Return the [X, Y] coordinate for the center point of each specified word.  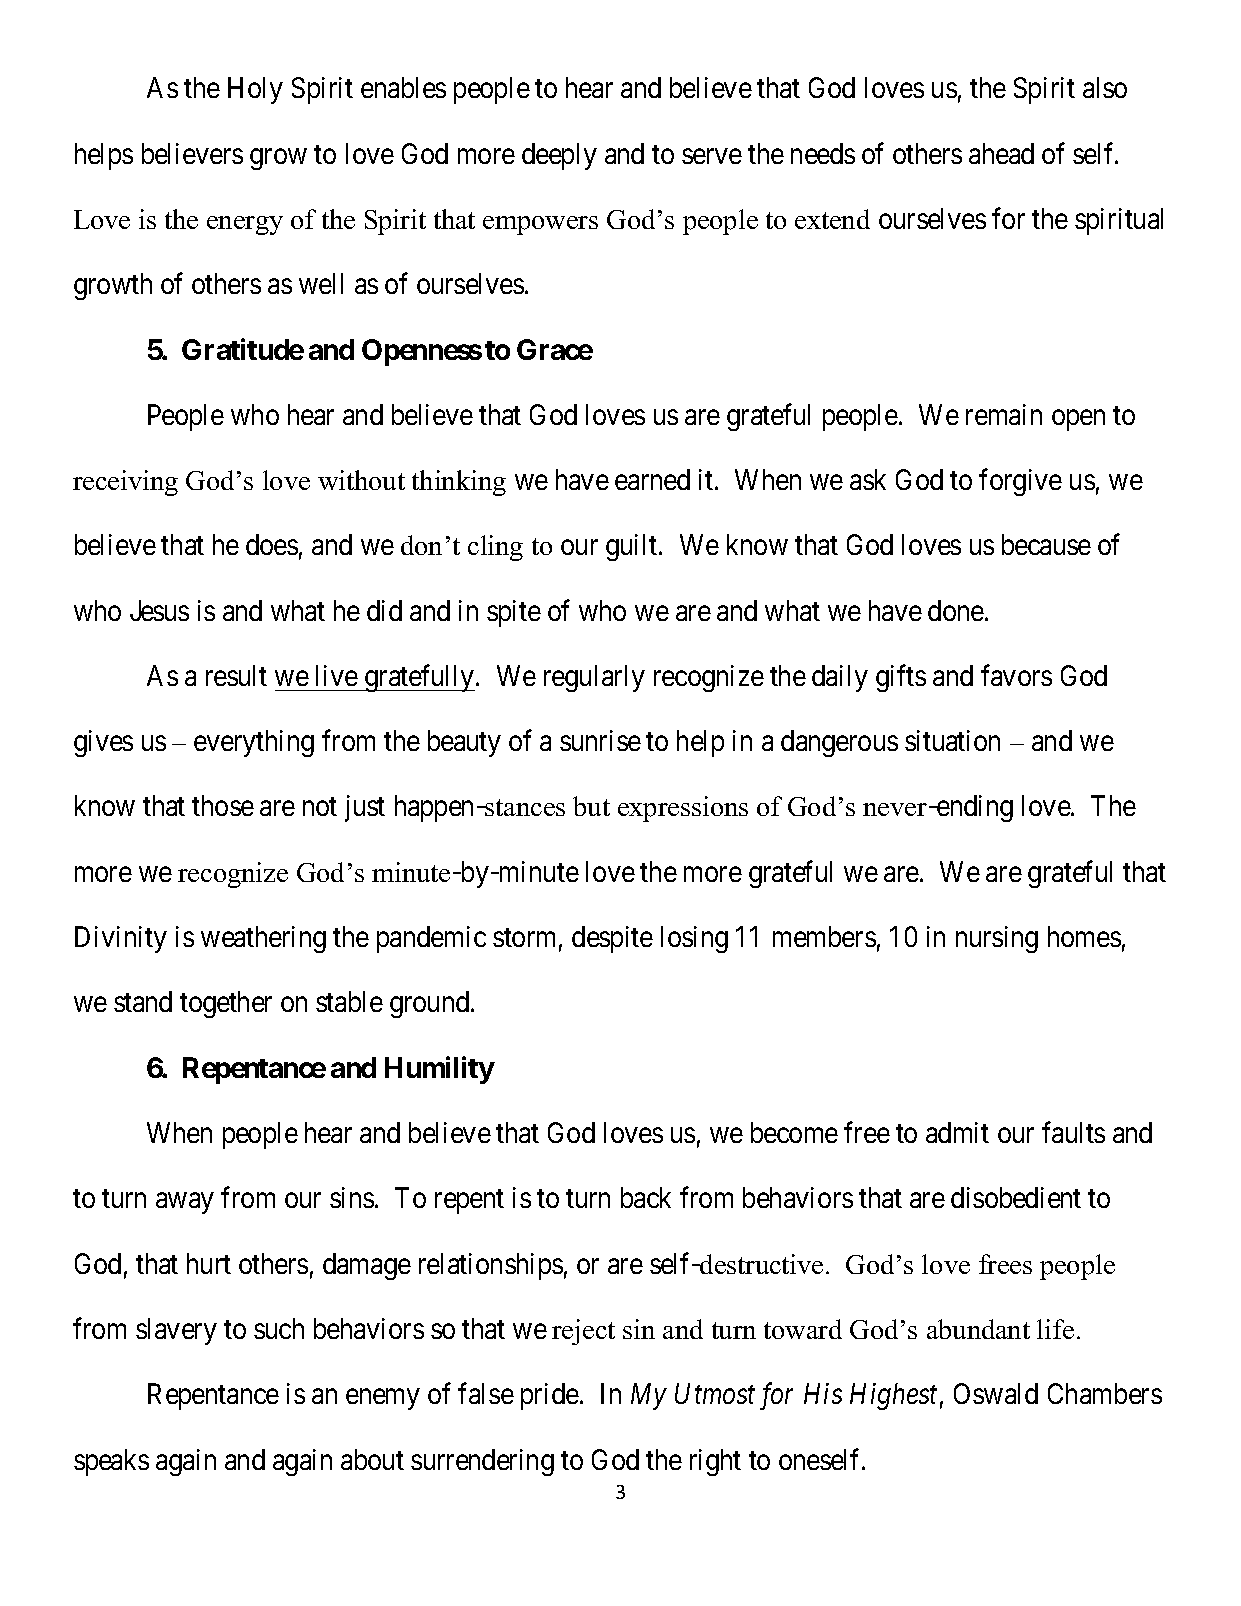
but [591, 806]
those [223, 805]
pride [550, 1396]
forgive [1020, 482]
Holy [255, 90]
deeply [559, 156]
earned [652, 479]
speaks [111, 1462]
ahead [1001, 153]
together [226, 1004]
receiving [125, 483]
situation [952, 740]
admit [957, 1132]
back [646, 1197]
